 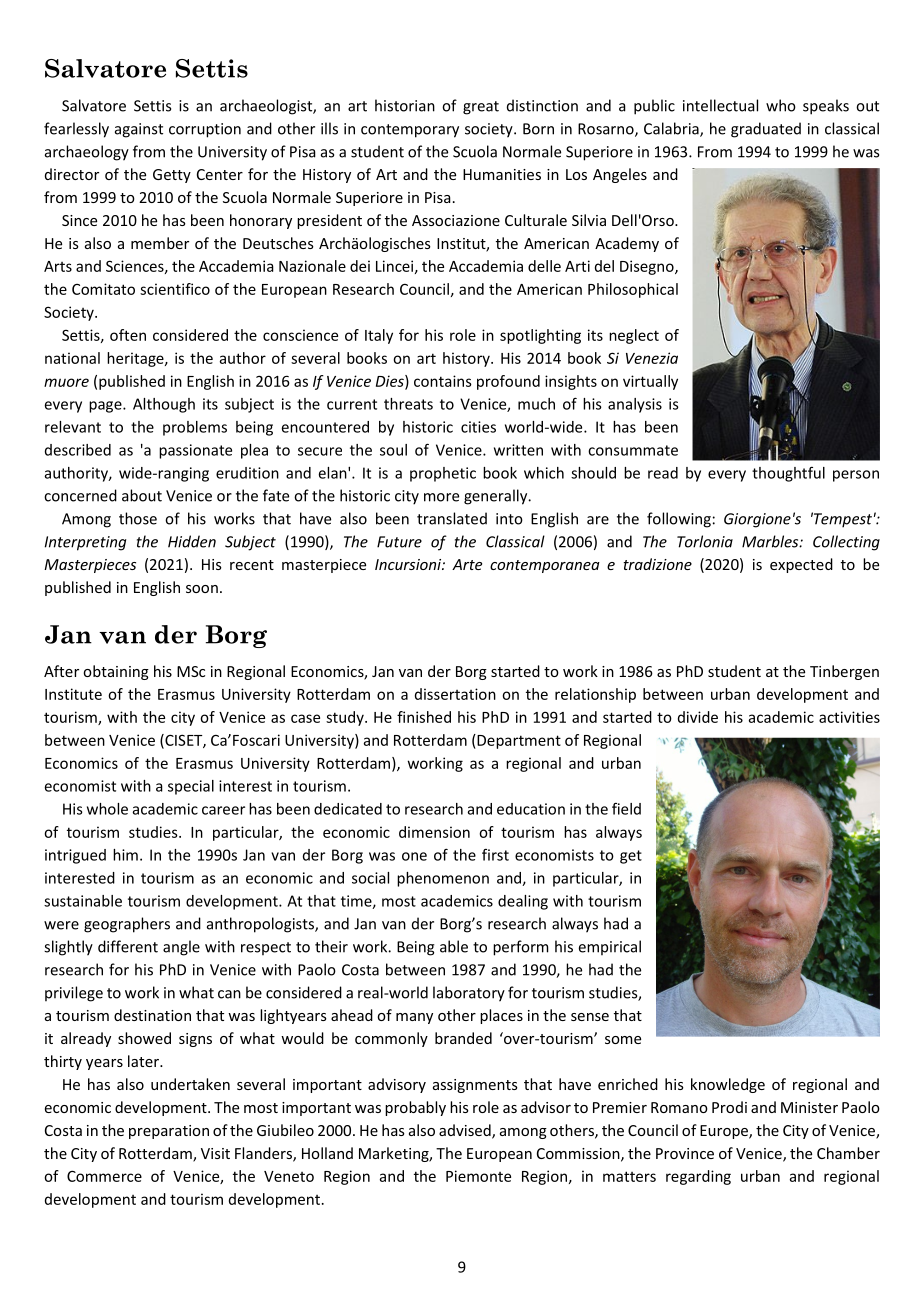 What do you see at coordinates (766, 130) in the screenshot?
I see `graduated` at bounding box center [766, 130].
